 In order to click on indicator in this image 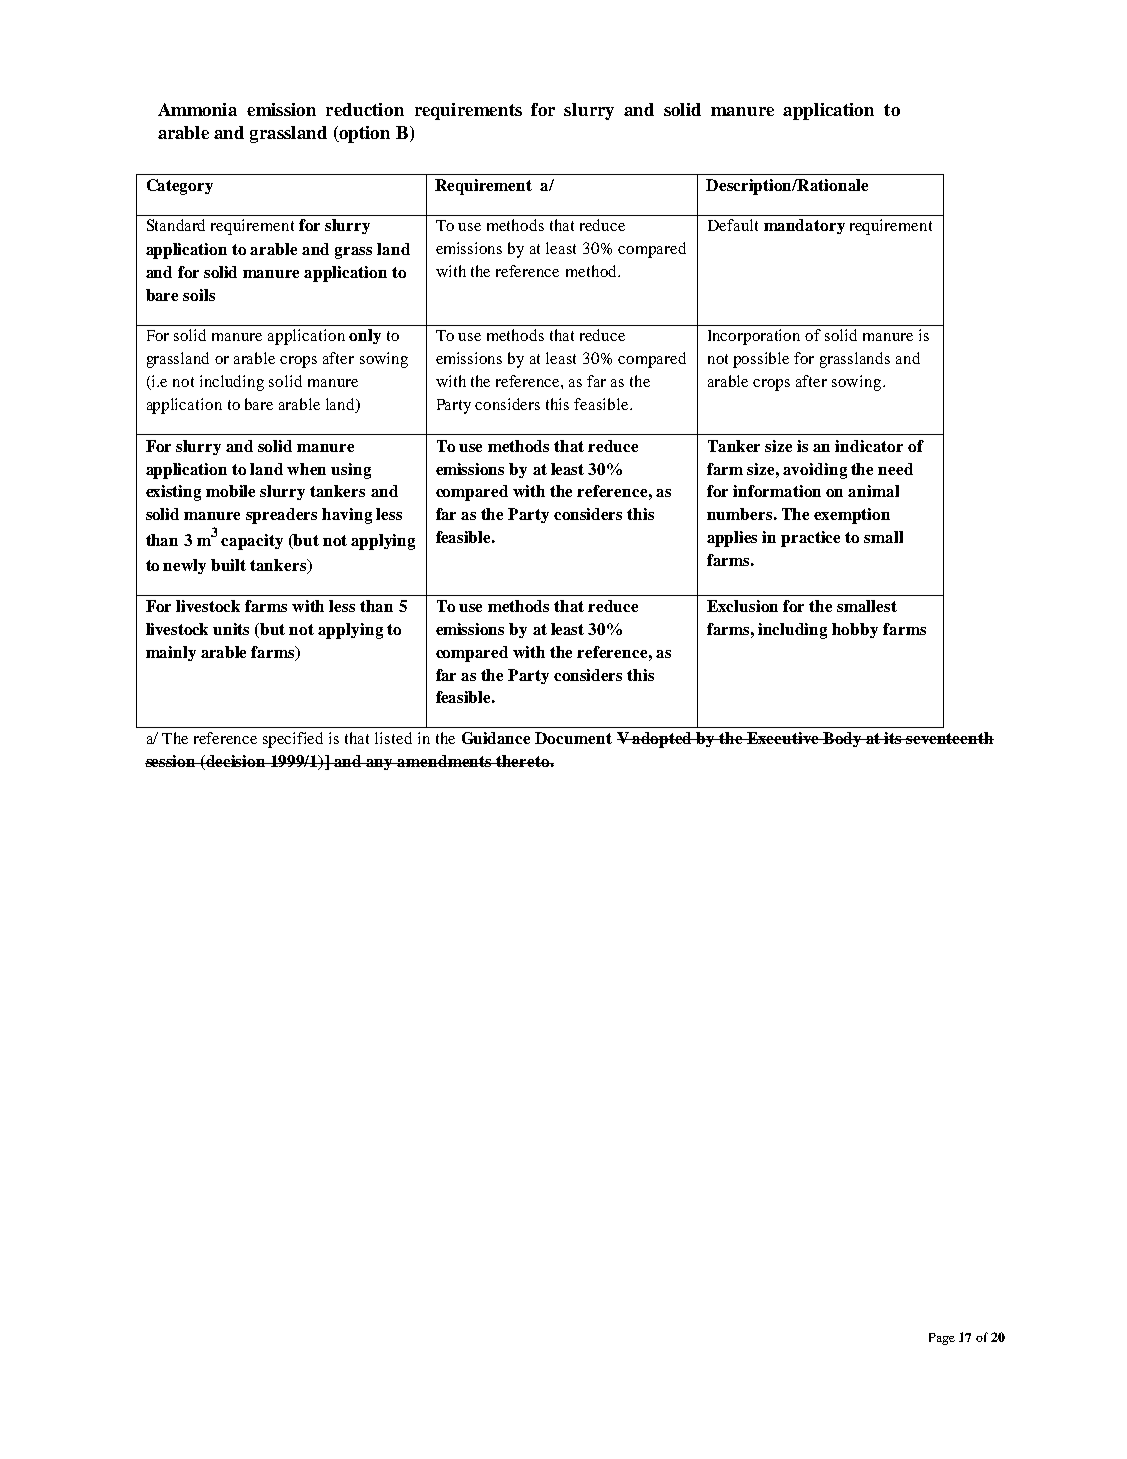, I will do `click(869, 446)`.
